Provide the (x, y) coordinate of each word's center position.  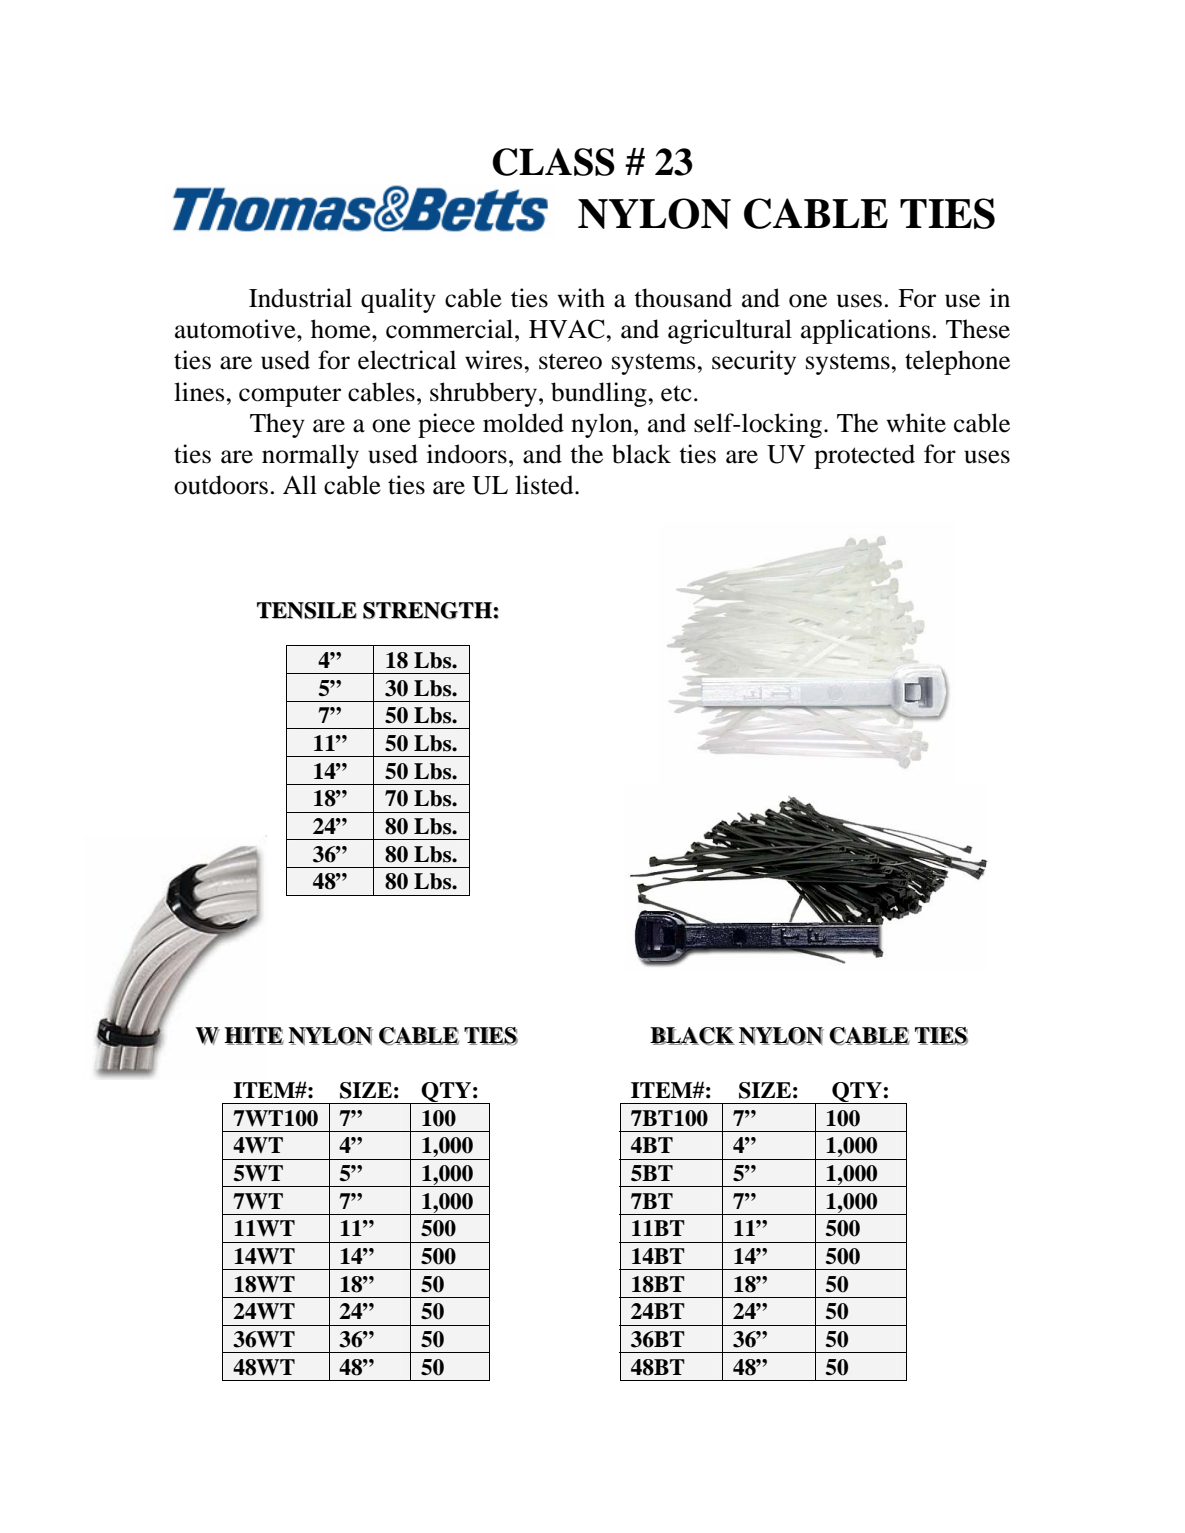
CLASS (553, 162)
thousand (683, 298)
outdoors (221, 485)
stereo (570, 361)
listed (545, 485)
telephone (957, 362)
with (581, 298)
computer (290, 396)
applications (865, 331)
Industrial (300, 298)
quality (398, 300)
